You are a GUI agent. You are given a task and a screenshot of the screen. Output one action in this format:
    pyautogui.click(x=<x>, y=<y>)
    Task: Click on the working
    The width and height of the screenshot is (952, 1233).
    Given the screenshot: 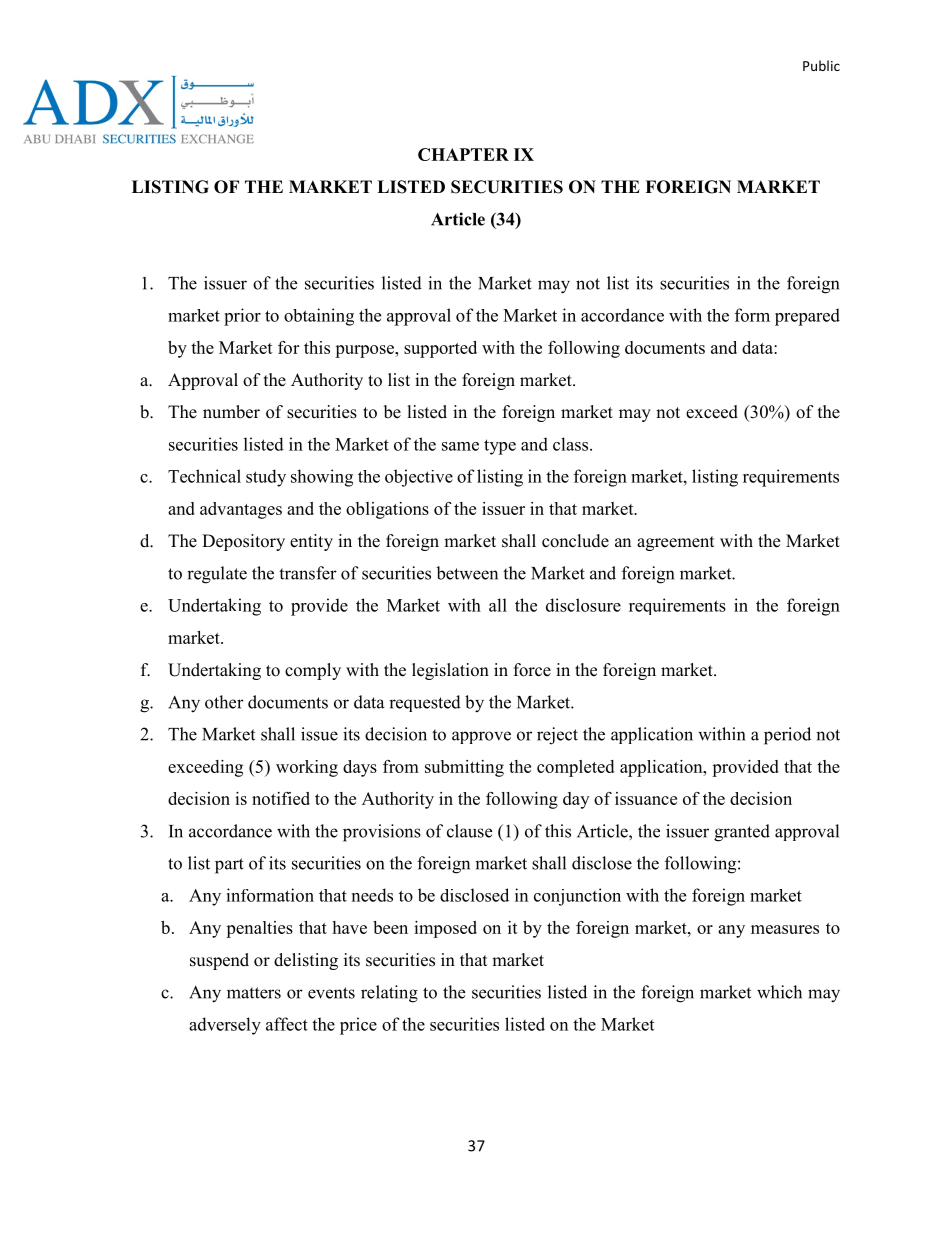 What is the action you would take?
    pyautogui.click(x=307, y=768)
